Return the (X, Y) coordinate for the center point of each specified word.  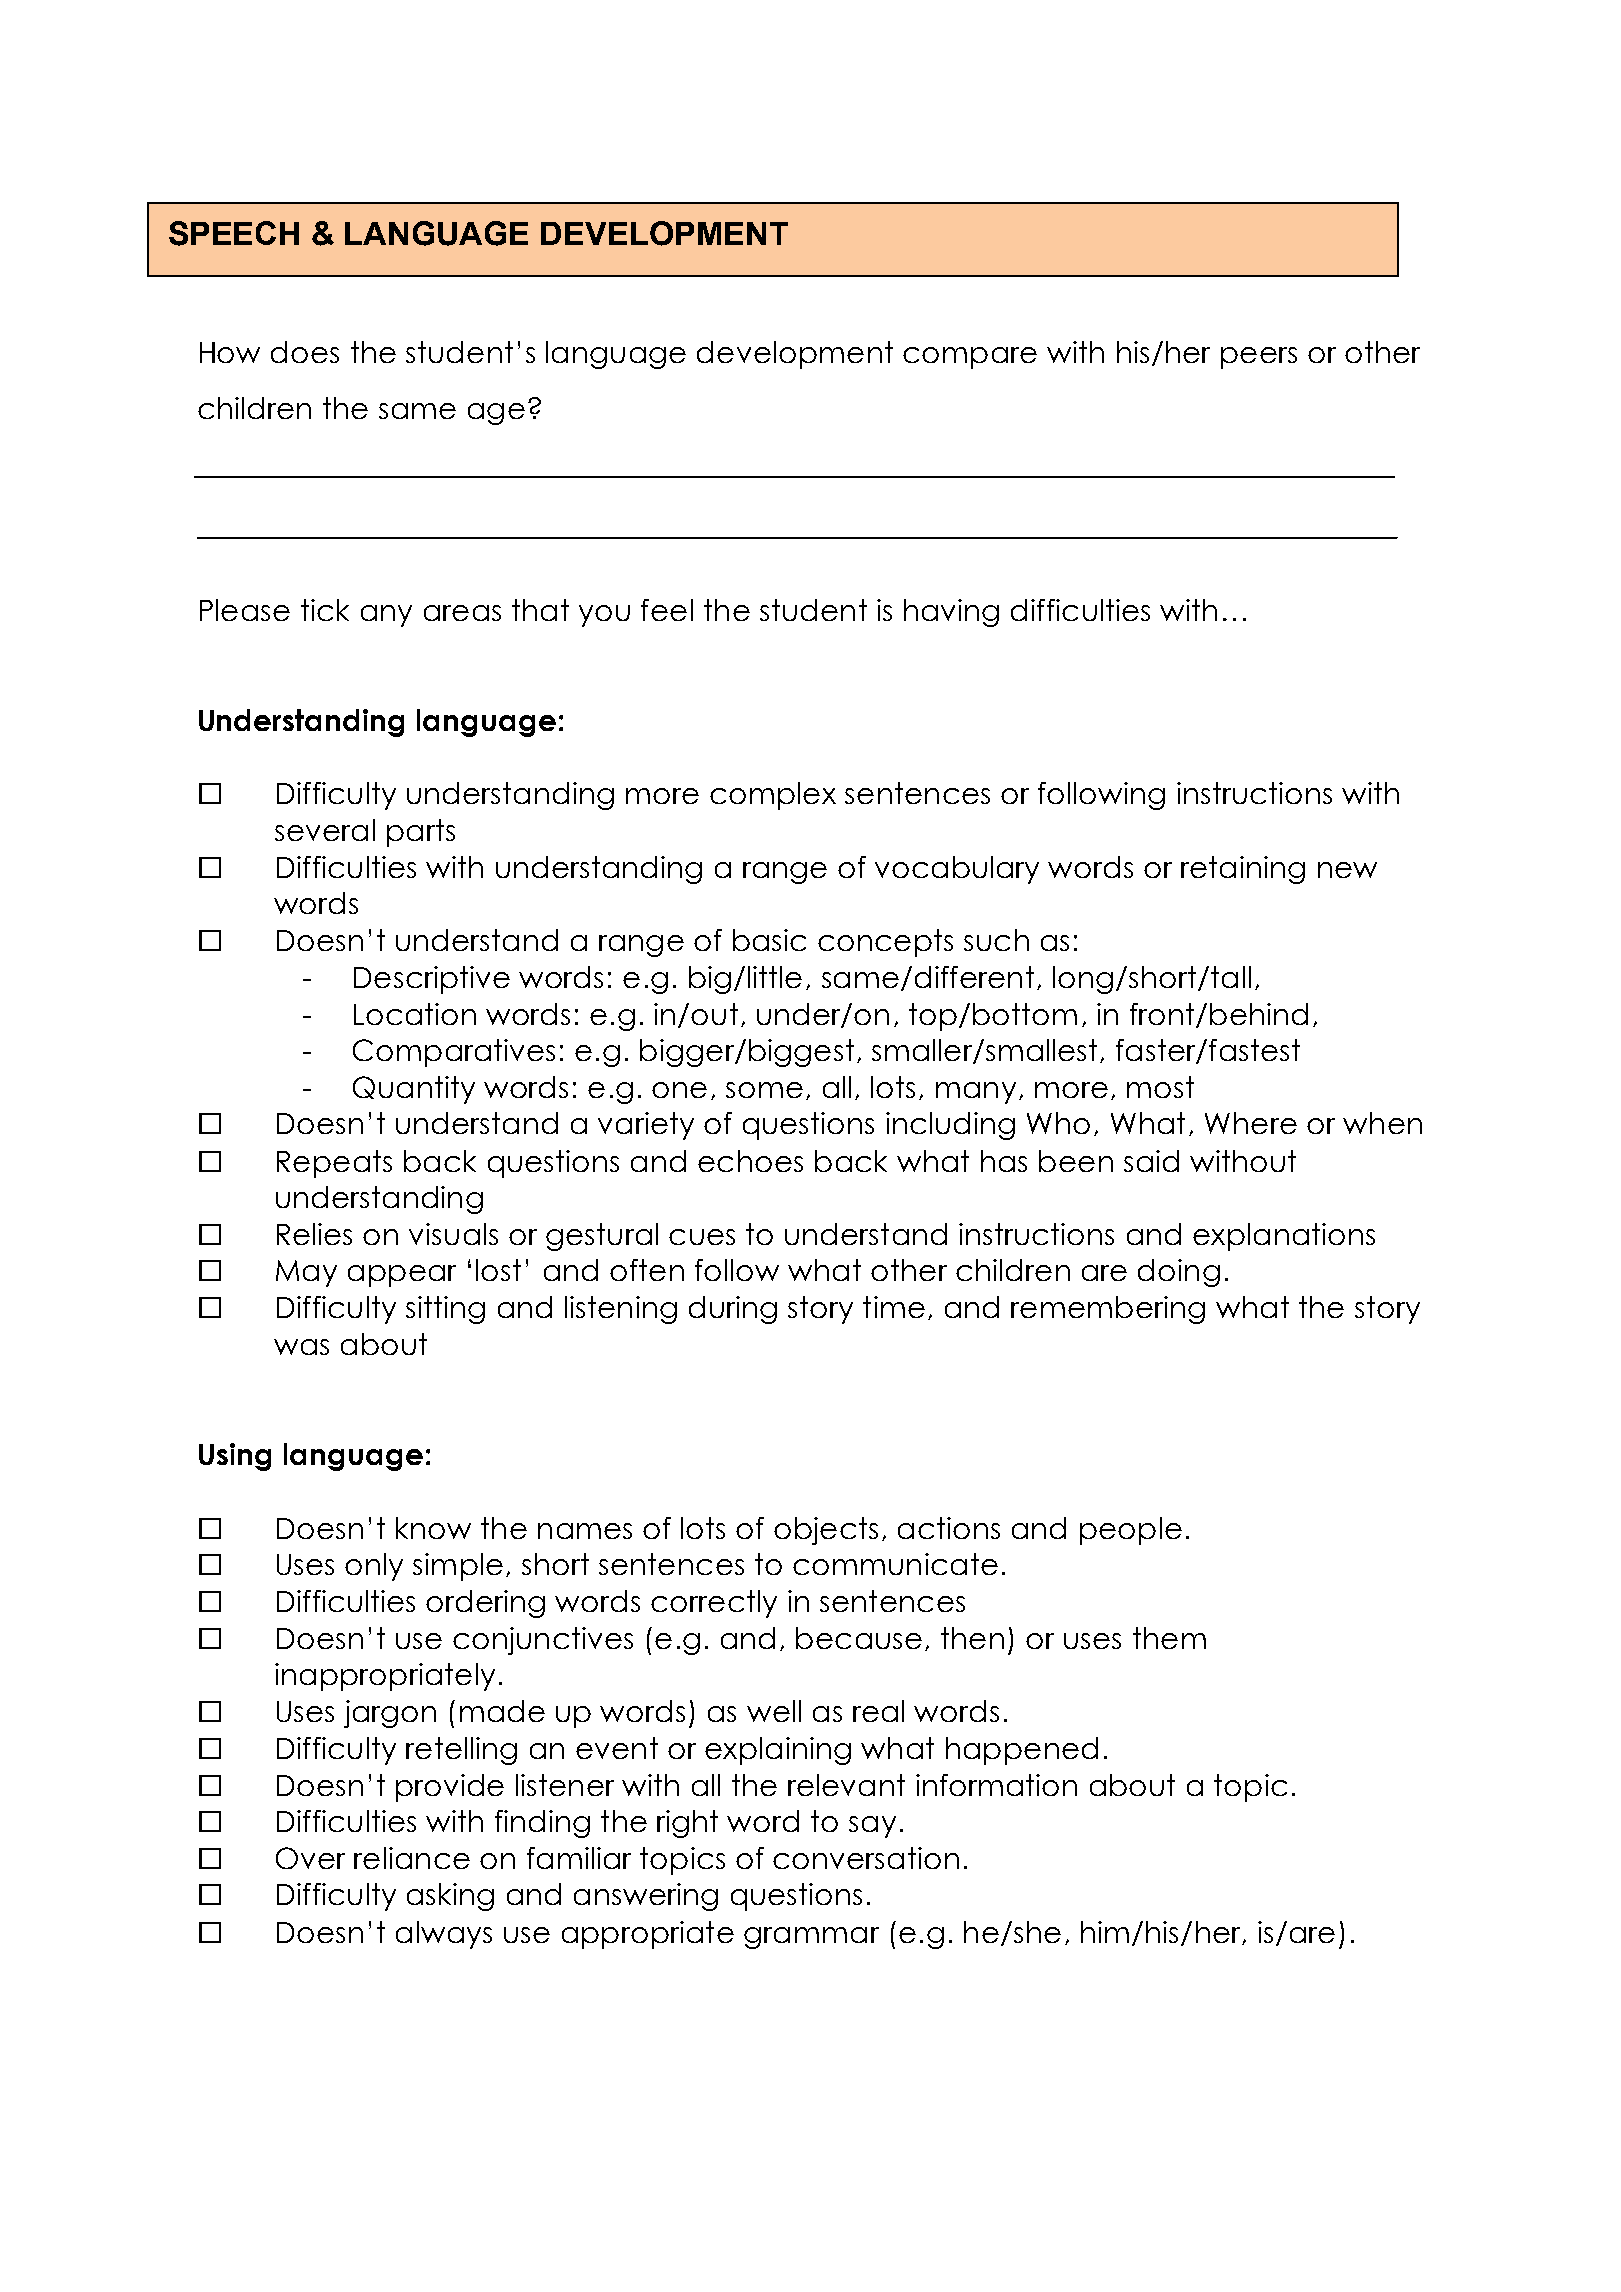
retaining (1243, 870)
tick (325, 610)
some (764, 1090)
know (433, 1528)
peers (1259, 358)
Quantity (414, 1090)
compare (970, 358)
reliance (412, 1858)
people (1131, 1531)
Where (1251, 1123)
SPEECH (234, 233)
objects (826, 1531)
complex (773, 796)
